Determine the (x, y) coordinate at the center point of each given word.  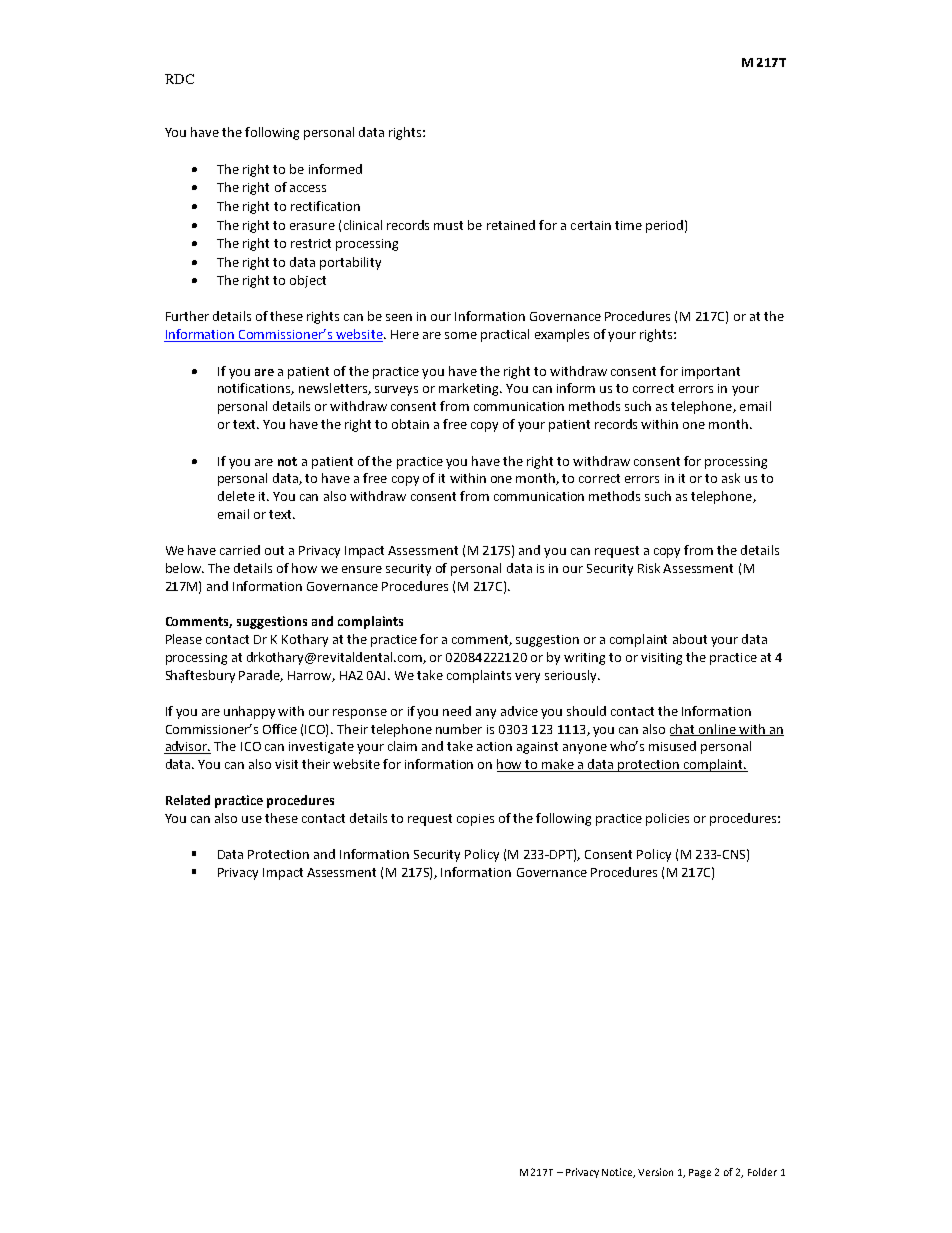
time (628, 225)
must (448, 225)
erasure (312, 226)
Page (700, 1173)
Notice (618, 1173)
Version (655, 1172)
